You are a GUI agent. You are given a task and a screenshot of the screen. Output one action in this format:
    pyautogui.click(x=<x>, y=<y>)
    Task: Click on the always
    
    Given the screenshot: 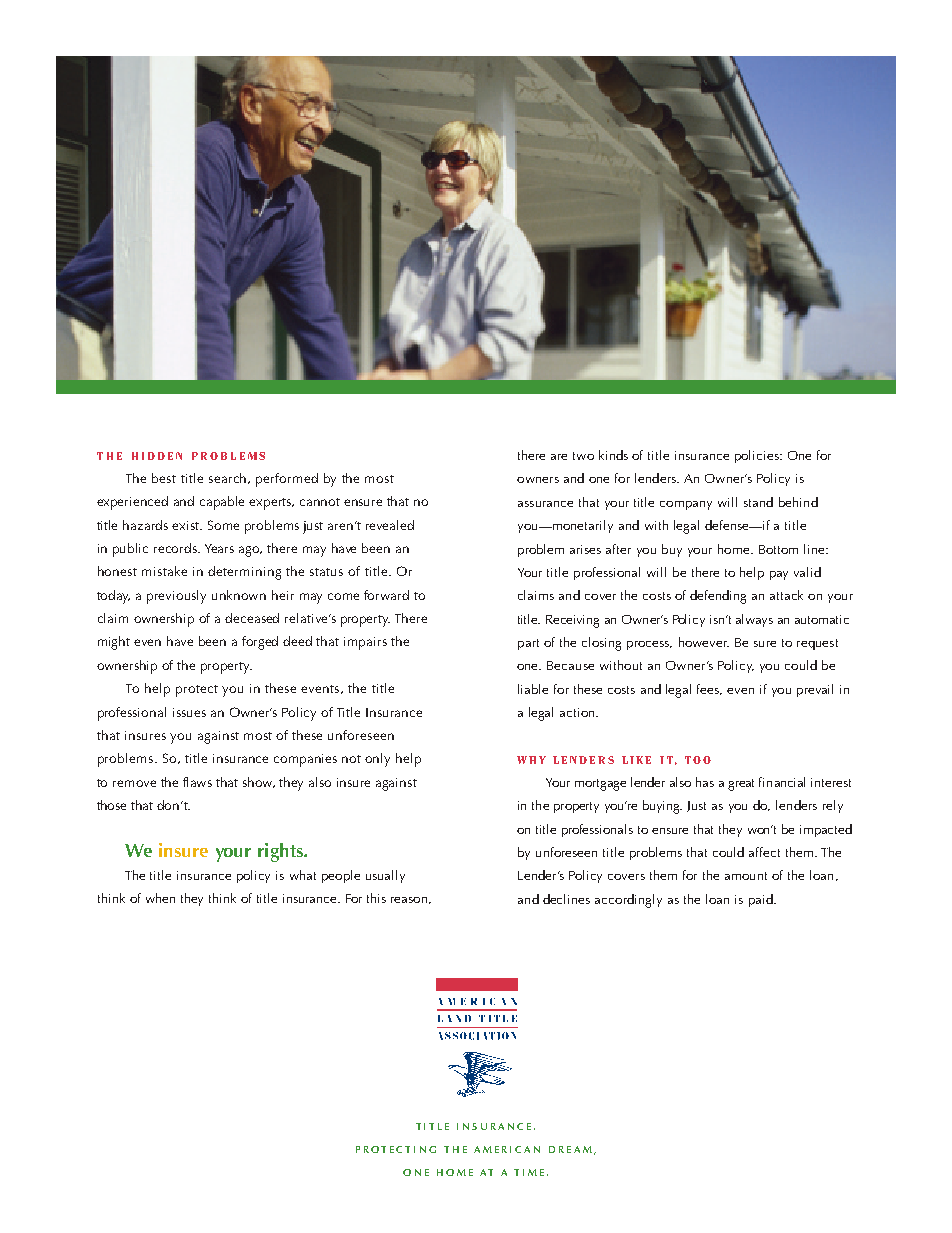 What is the action you would take?
    pyautogui.click(x=754, y=620)
